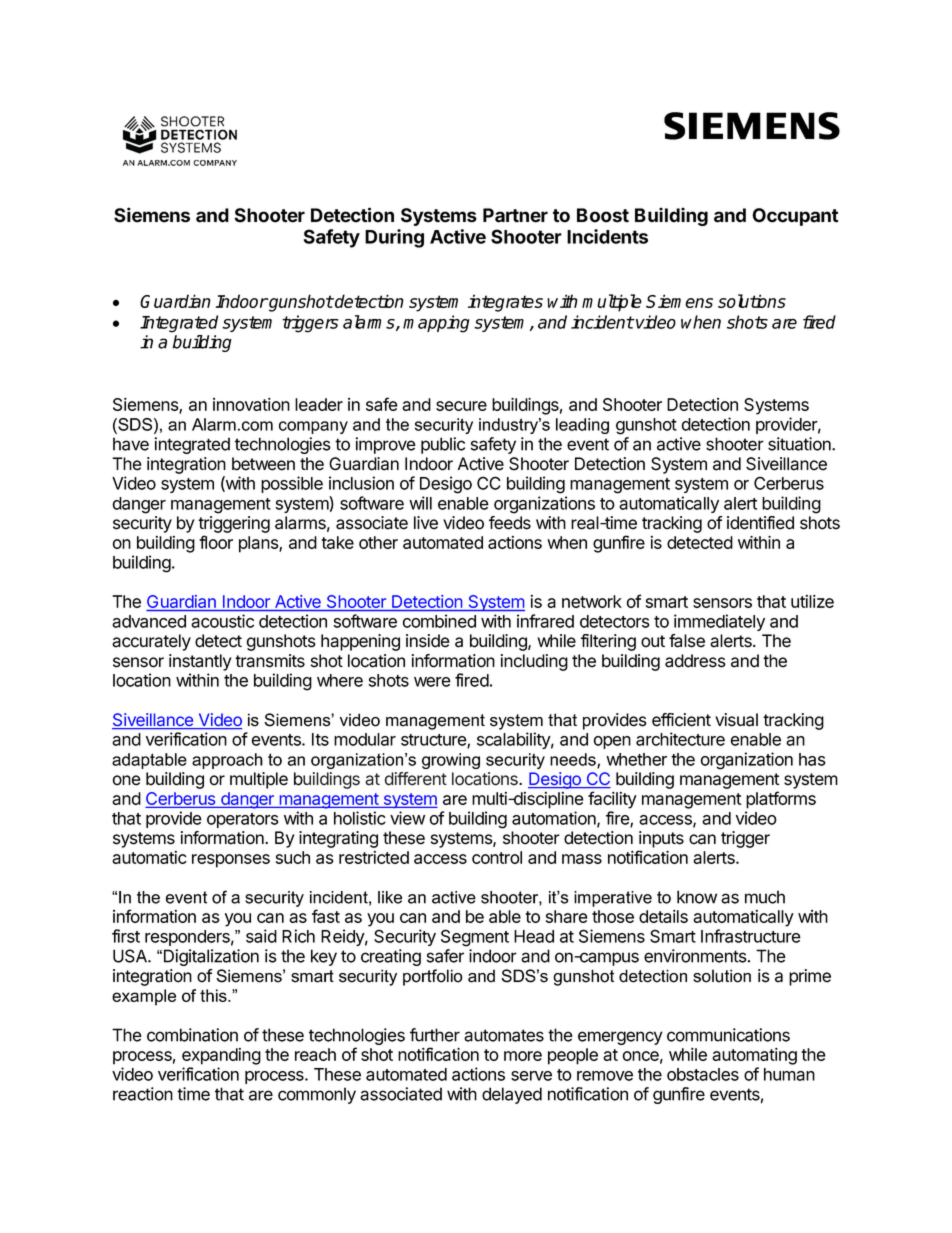 Image resolution: width=952 pixels, height=1233 pixels. What do you see at coordinates (231, 861) in the image?
I see `responses` at bounding box center [231, 861].
